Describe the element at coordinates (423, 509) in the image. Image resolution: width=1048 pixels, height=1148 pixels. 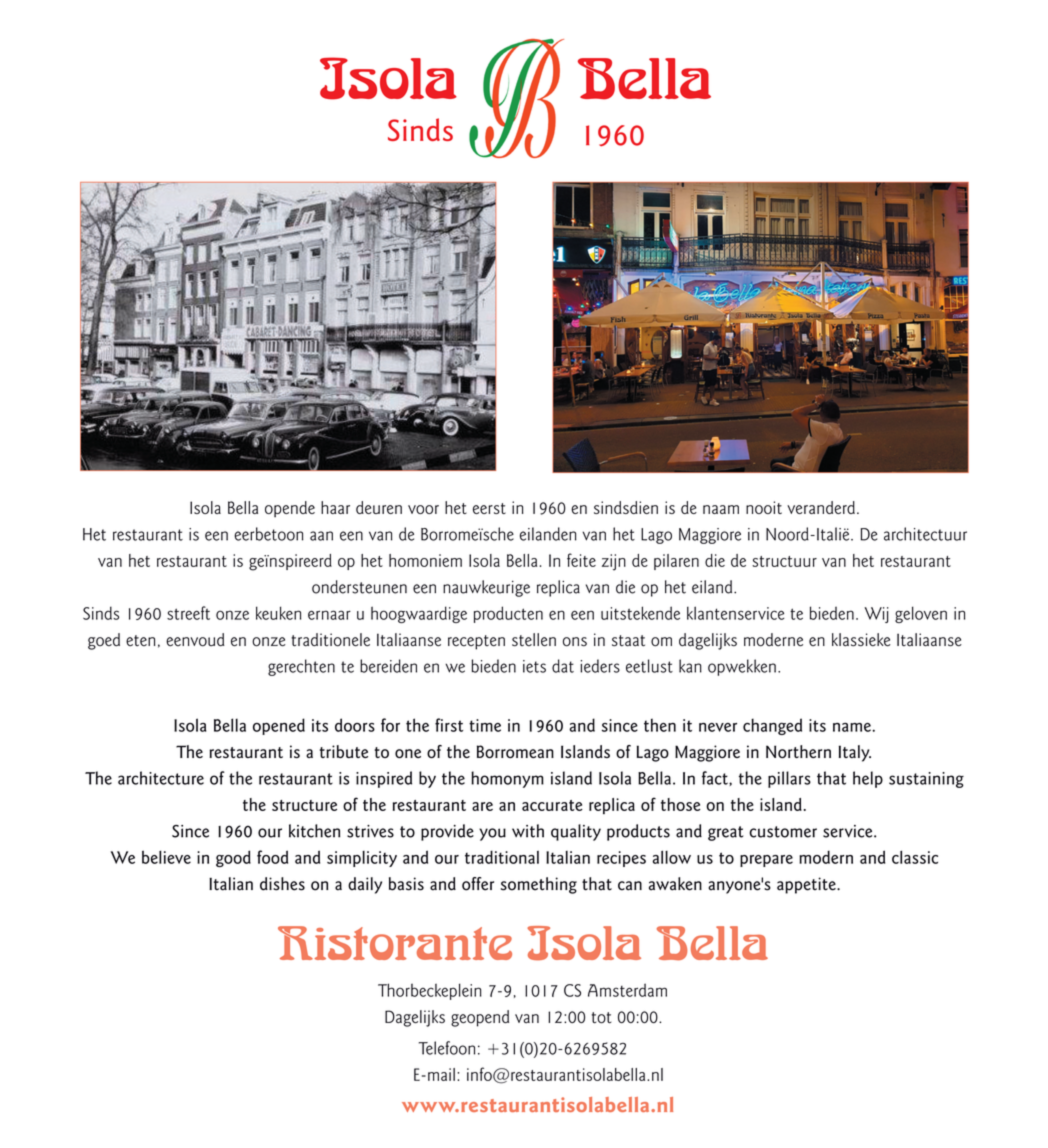
I see `voor` at that location.
